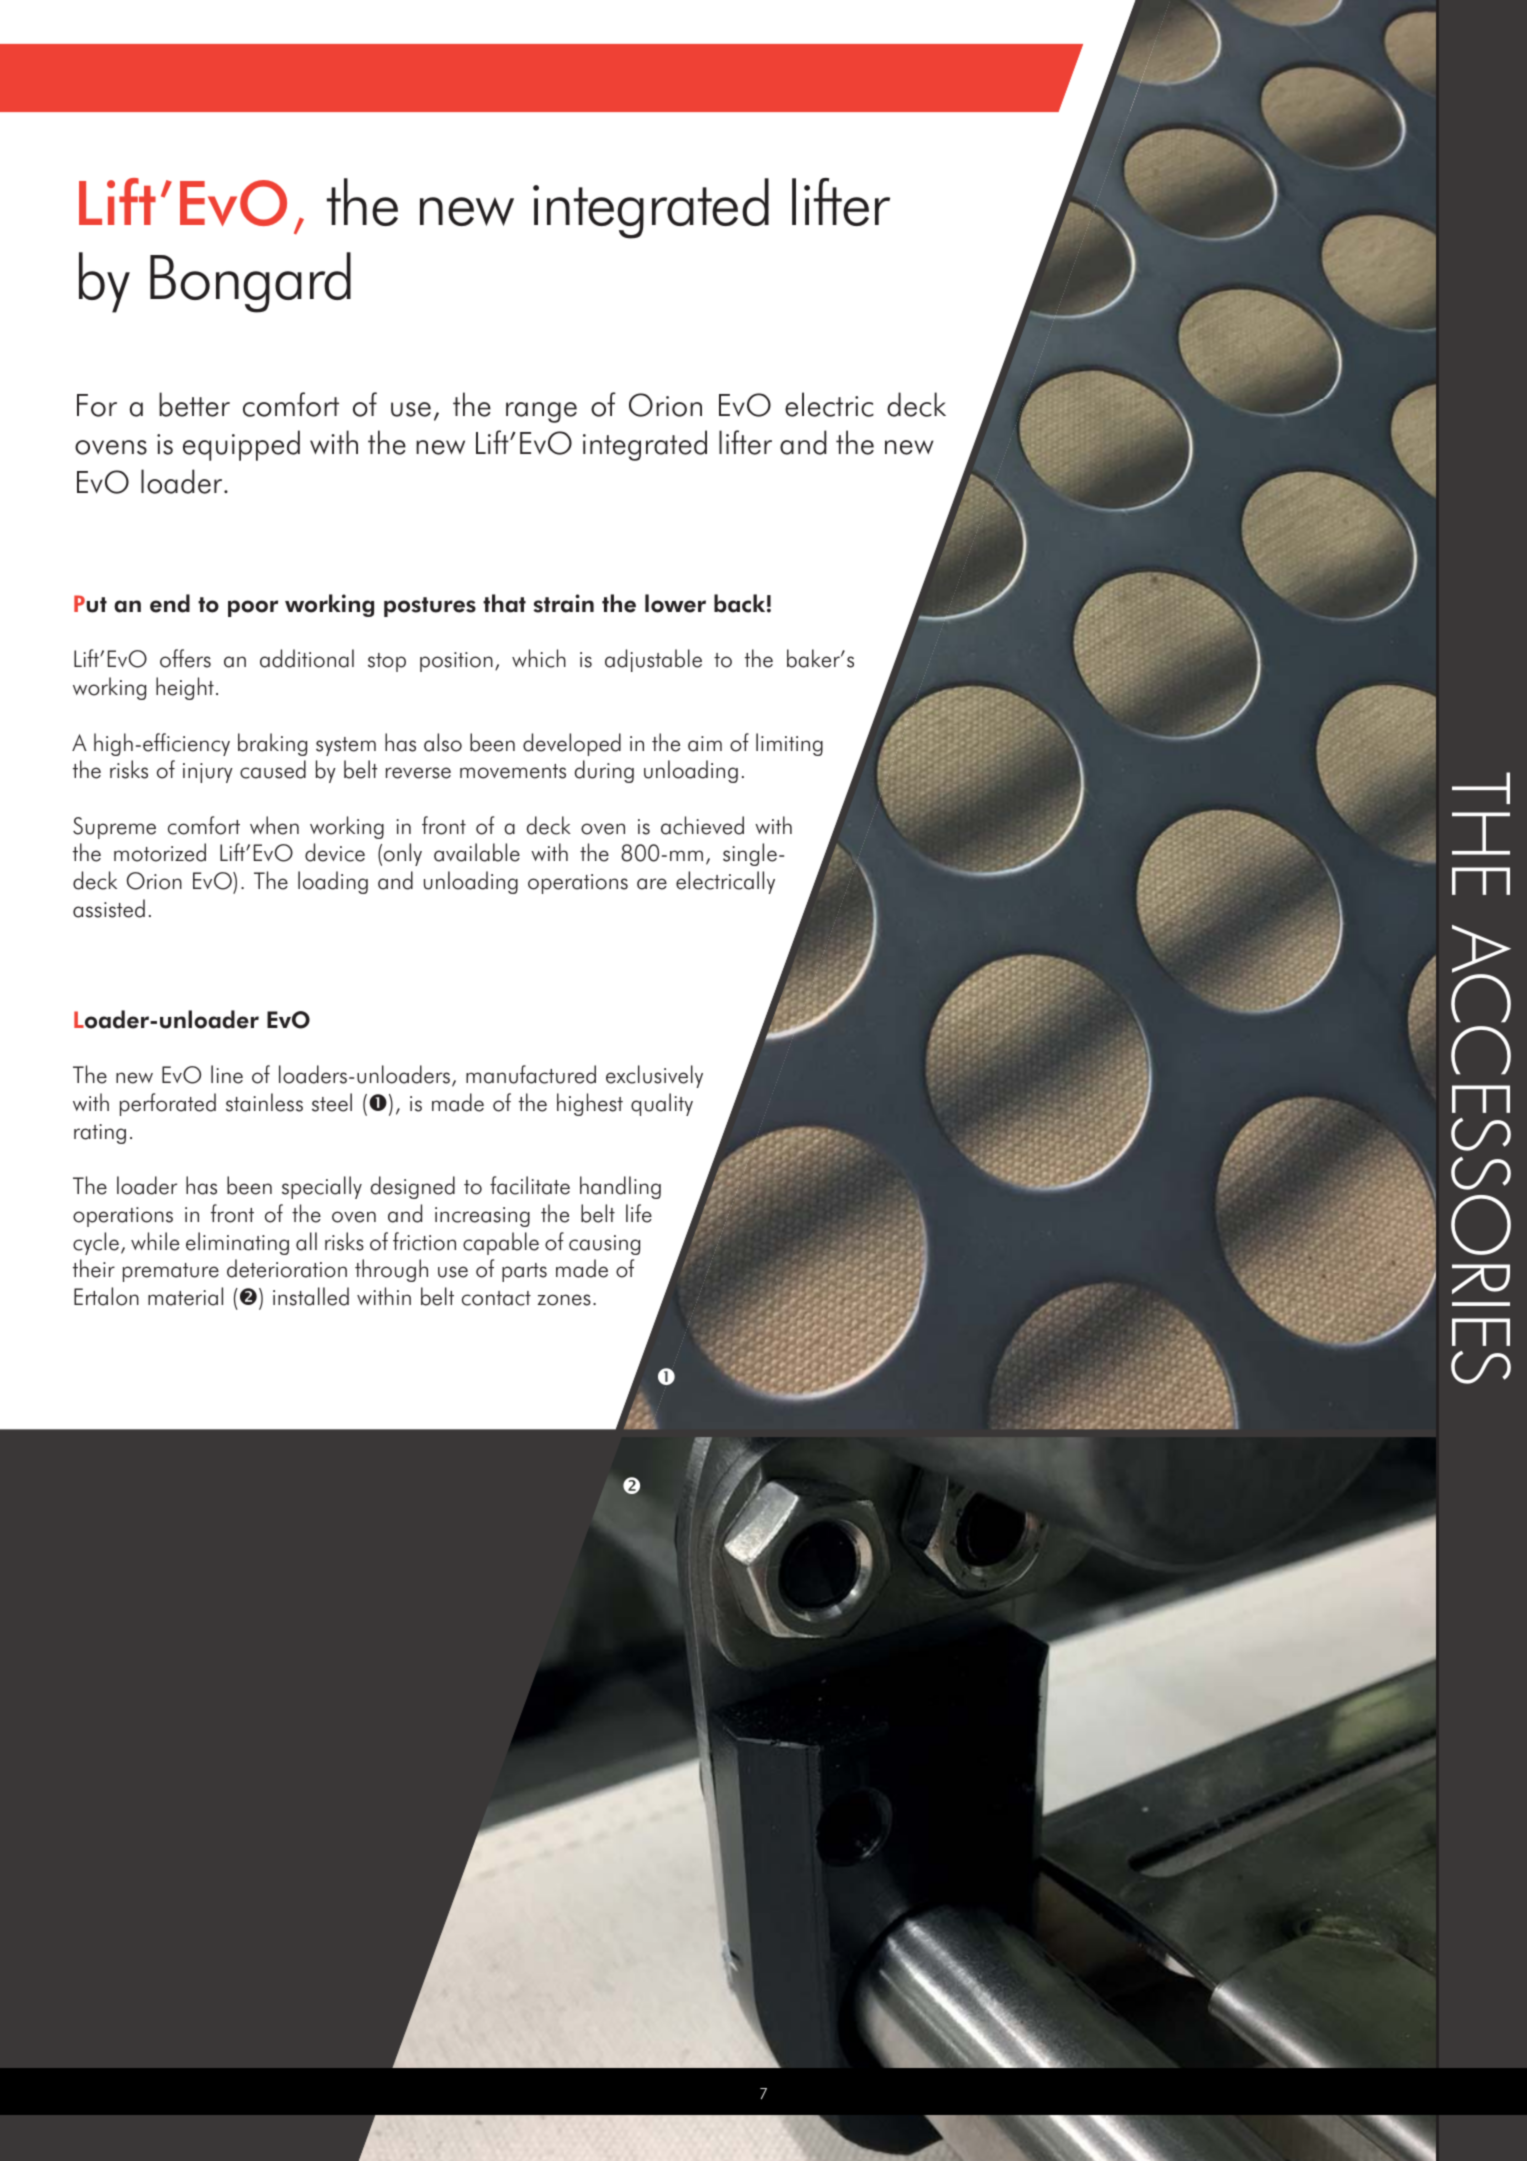 This screenshot has width=1527, height=2161. What do you see at coordinates (160, 852) in the screenshot?
I see `motorized` at bounding box center [160, 852].
